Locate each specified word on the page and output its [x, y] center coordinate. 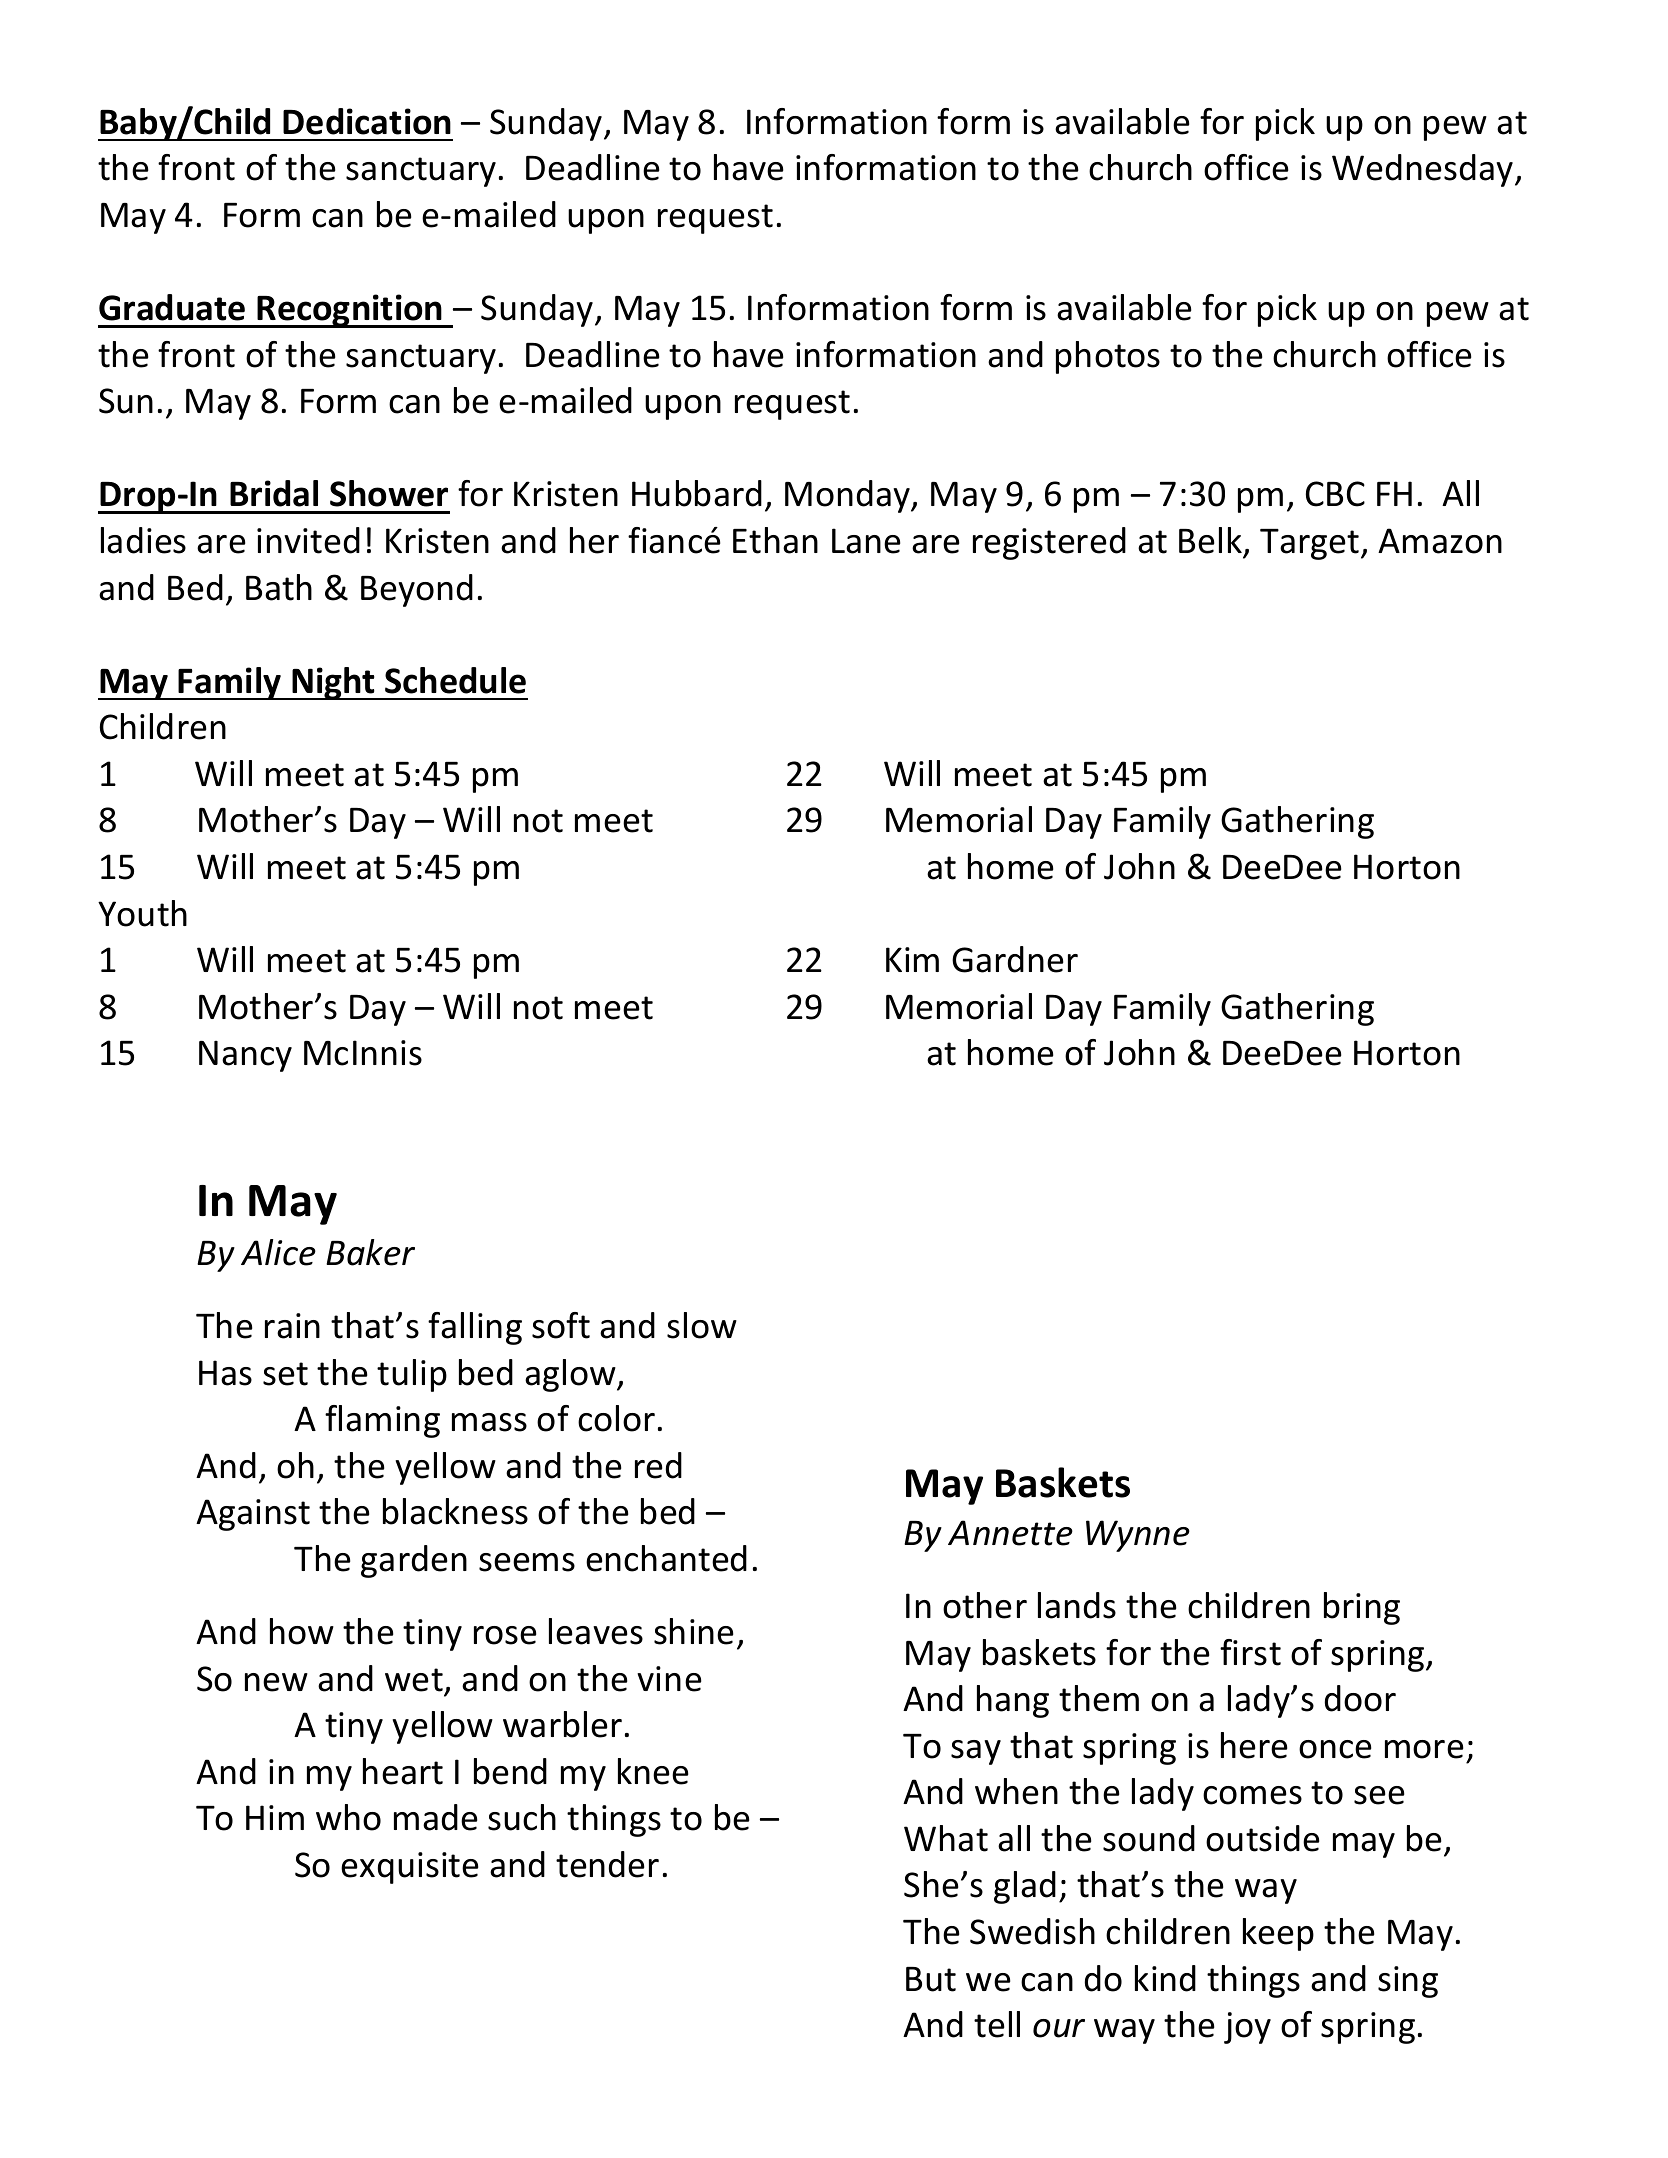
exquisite [410, 1868]
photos [1108, 357]
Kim [912, 959]
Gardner [1015, 959]
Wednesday [1424, 170]
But [931, 1979]
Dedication [367, 121]
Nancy [245, 1056]
